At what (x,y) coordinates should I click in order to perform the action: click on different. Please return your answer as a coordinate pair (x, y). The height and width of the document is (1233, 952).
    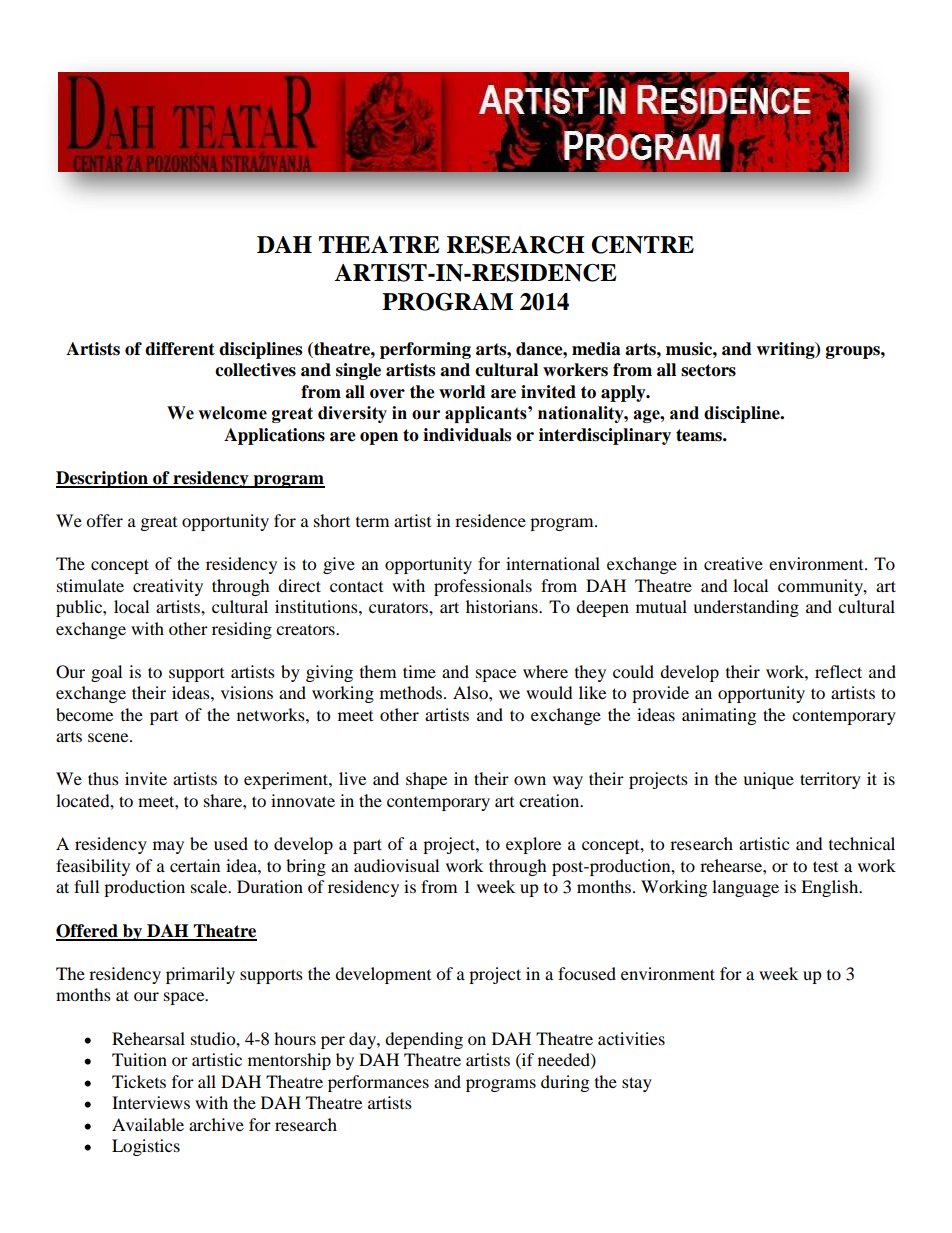
    Looking at the image, I should click on (180, 349).
